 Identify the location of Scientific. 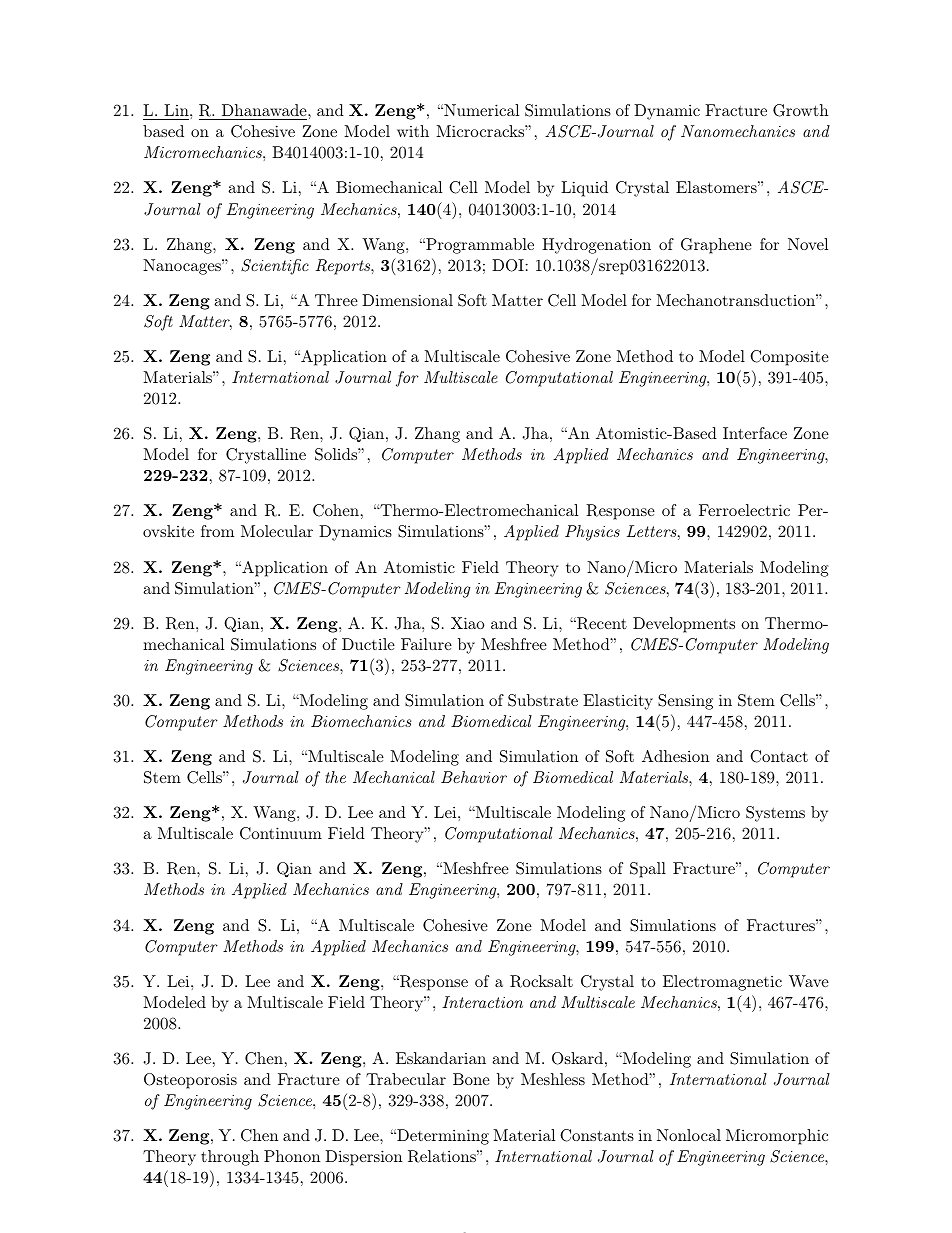
(275, 267).
